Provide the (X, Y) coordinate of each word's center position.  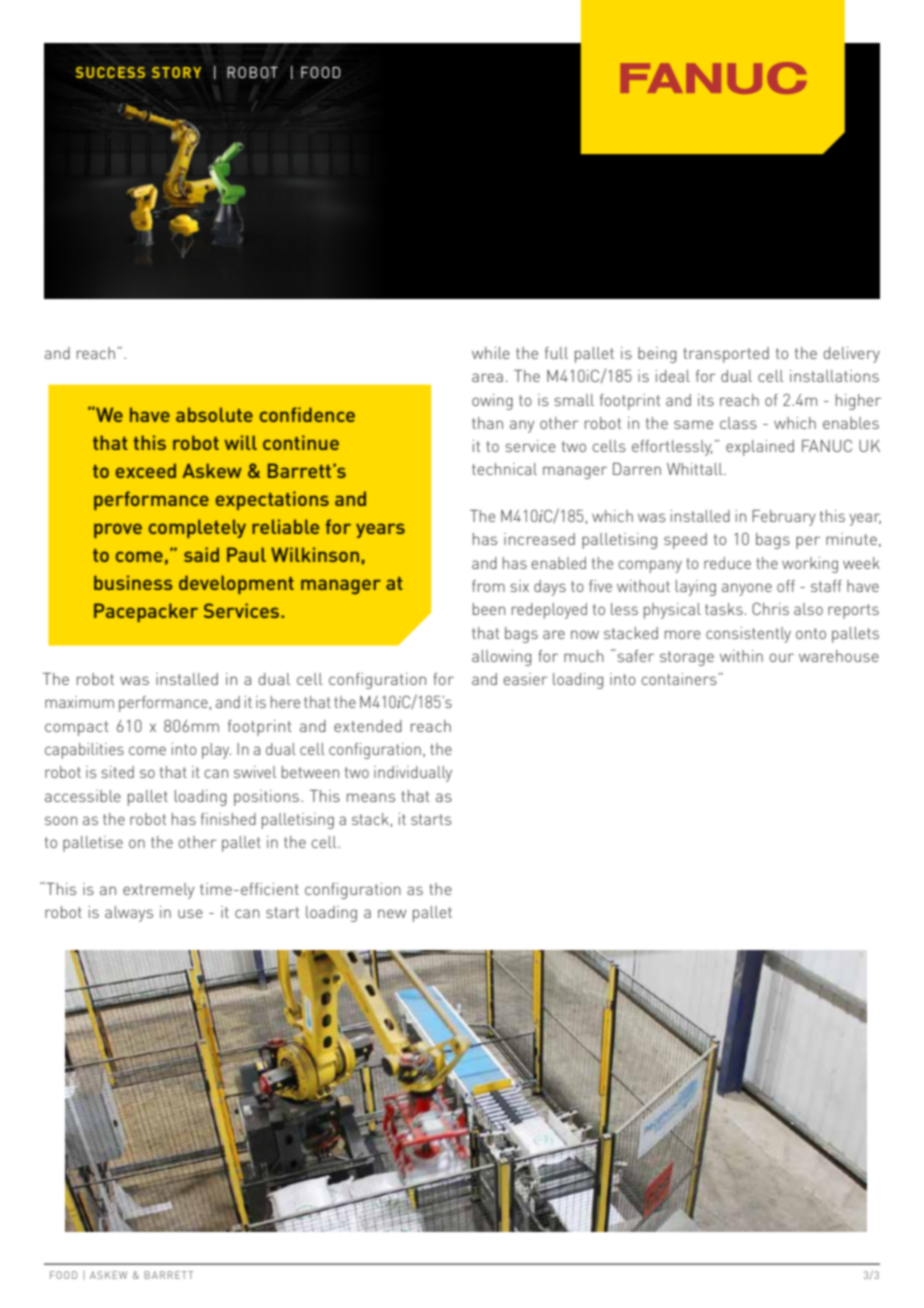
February (784, 518)
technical (504, 469)
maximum (79, 702)
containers (679, 679)
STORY (176, 72)
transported (726, 355)
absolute (214, 414)
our (781, 657)
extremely (158, 891)
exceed (146, 470)
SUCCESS (110, 72)
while (491, 353)
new (392, 913)
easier (525, 679)
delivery (851, 355)
